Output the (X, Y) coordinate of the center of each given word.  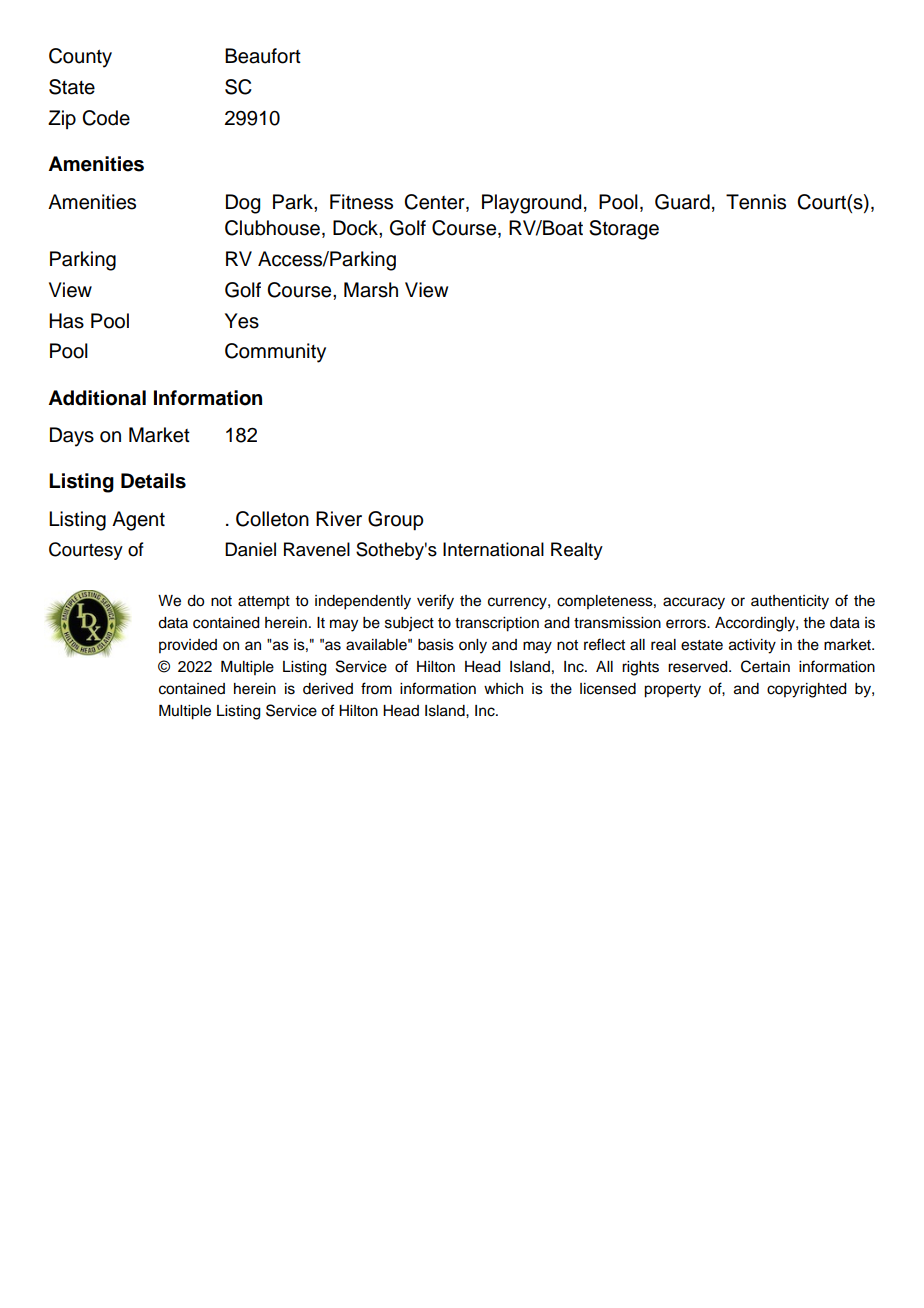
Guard (682, 202)
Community (275, 353)
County (80, 58)
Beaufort (263, 56)
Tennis (756, 202)
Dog (243, 204)
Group (396, 521)
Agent (138, 521)
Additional (97, 398)
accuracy (694, 603)
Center (435, 202)
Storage (624, 230)
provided (188, 646)
